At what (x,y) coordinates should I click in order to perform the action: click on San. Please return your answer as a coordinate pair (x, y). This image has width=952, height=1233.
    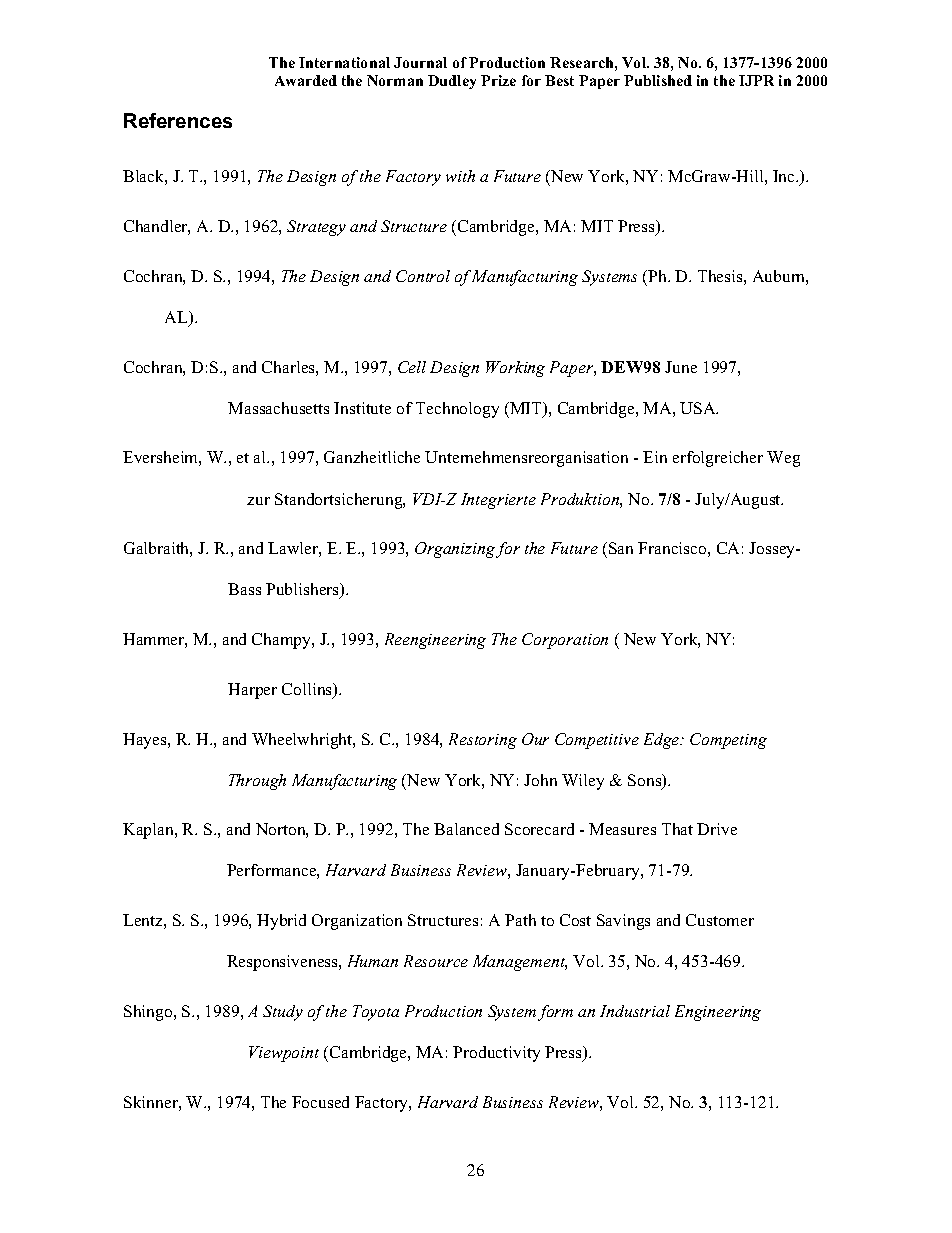
    Looking at the image, I should click on (621, 548).
